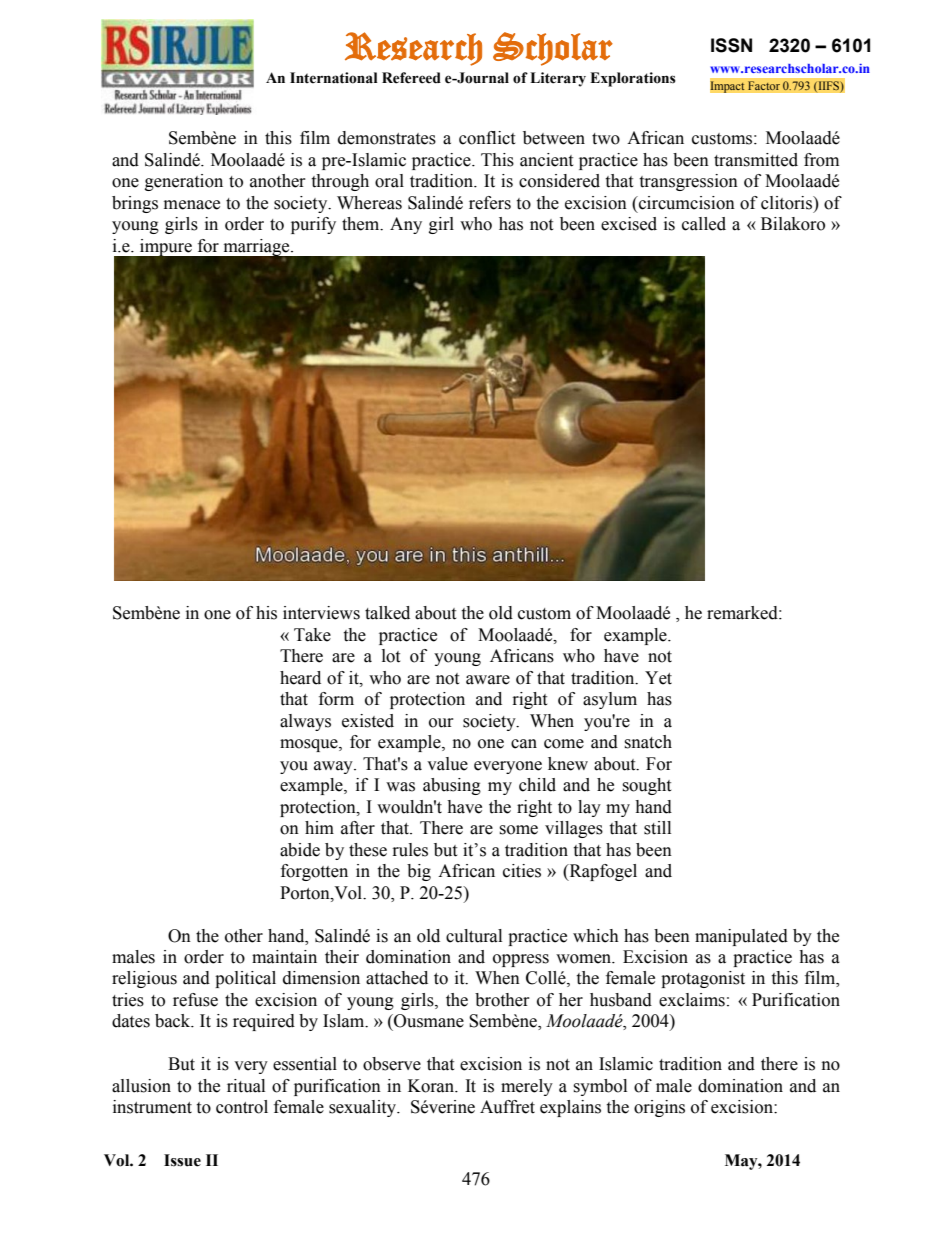 The width and height of the page is (952, 1233). Describe the element at coordinates (659, 1108) in the page. I see `origins` at that location.
